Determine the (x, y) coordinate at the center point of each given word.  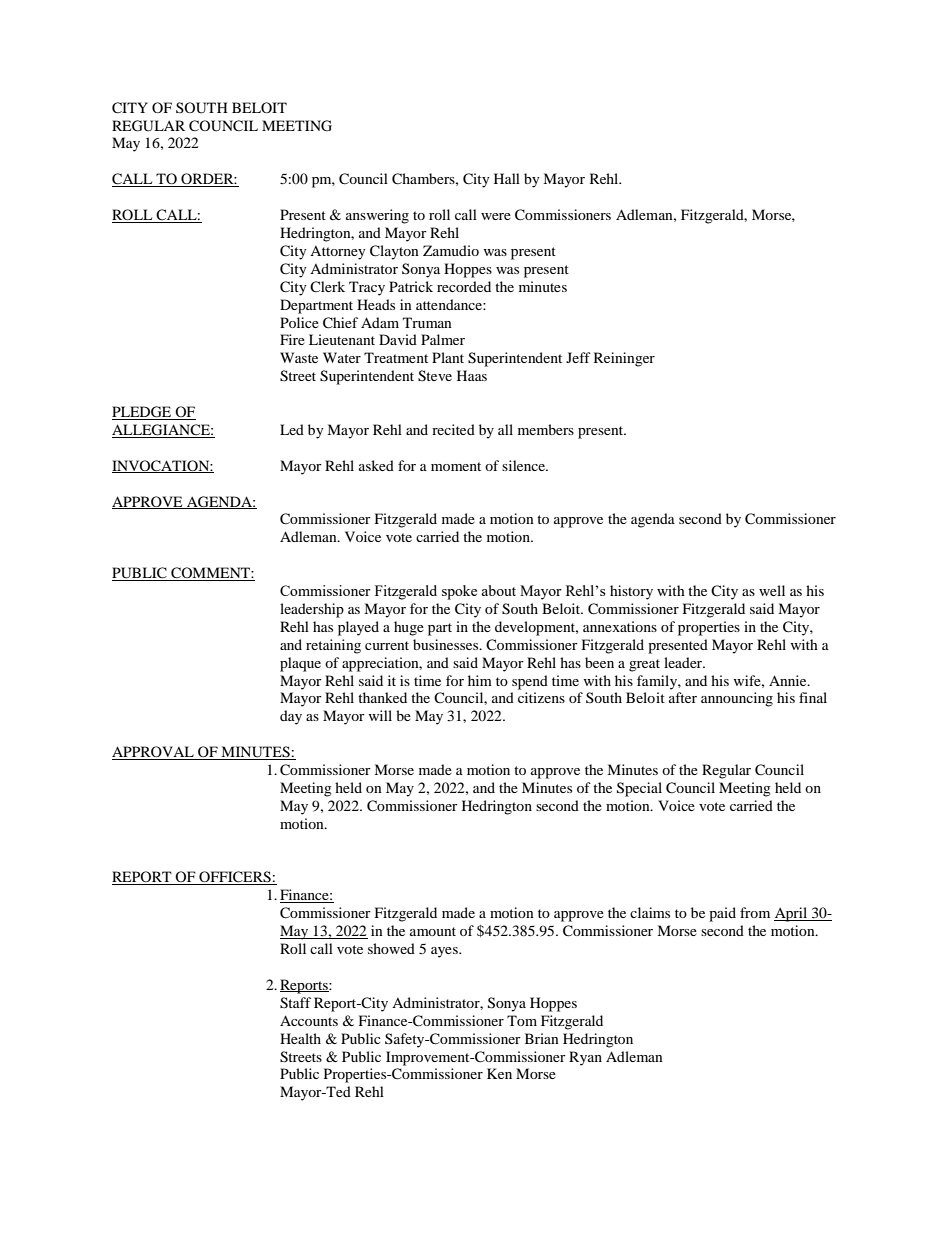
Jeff (578, 357)
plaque (300, 664)
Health (300, 1038)
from (755, 912)
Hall (507, 178)
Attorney (338, 253)
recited (453, 429)
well (772, 590)
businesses (447, 644)
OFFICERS (235, 878)
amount (433, 931)
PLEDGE (143, 413)
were (496, 216)
